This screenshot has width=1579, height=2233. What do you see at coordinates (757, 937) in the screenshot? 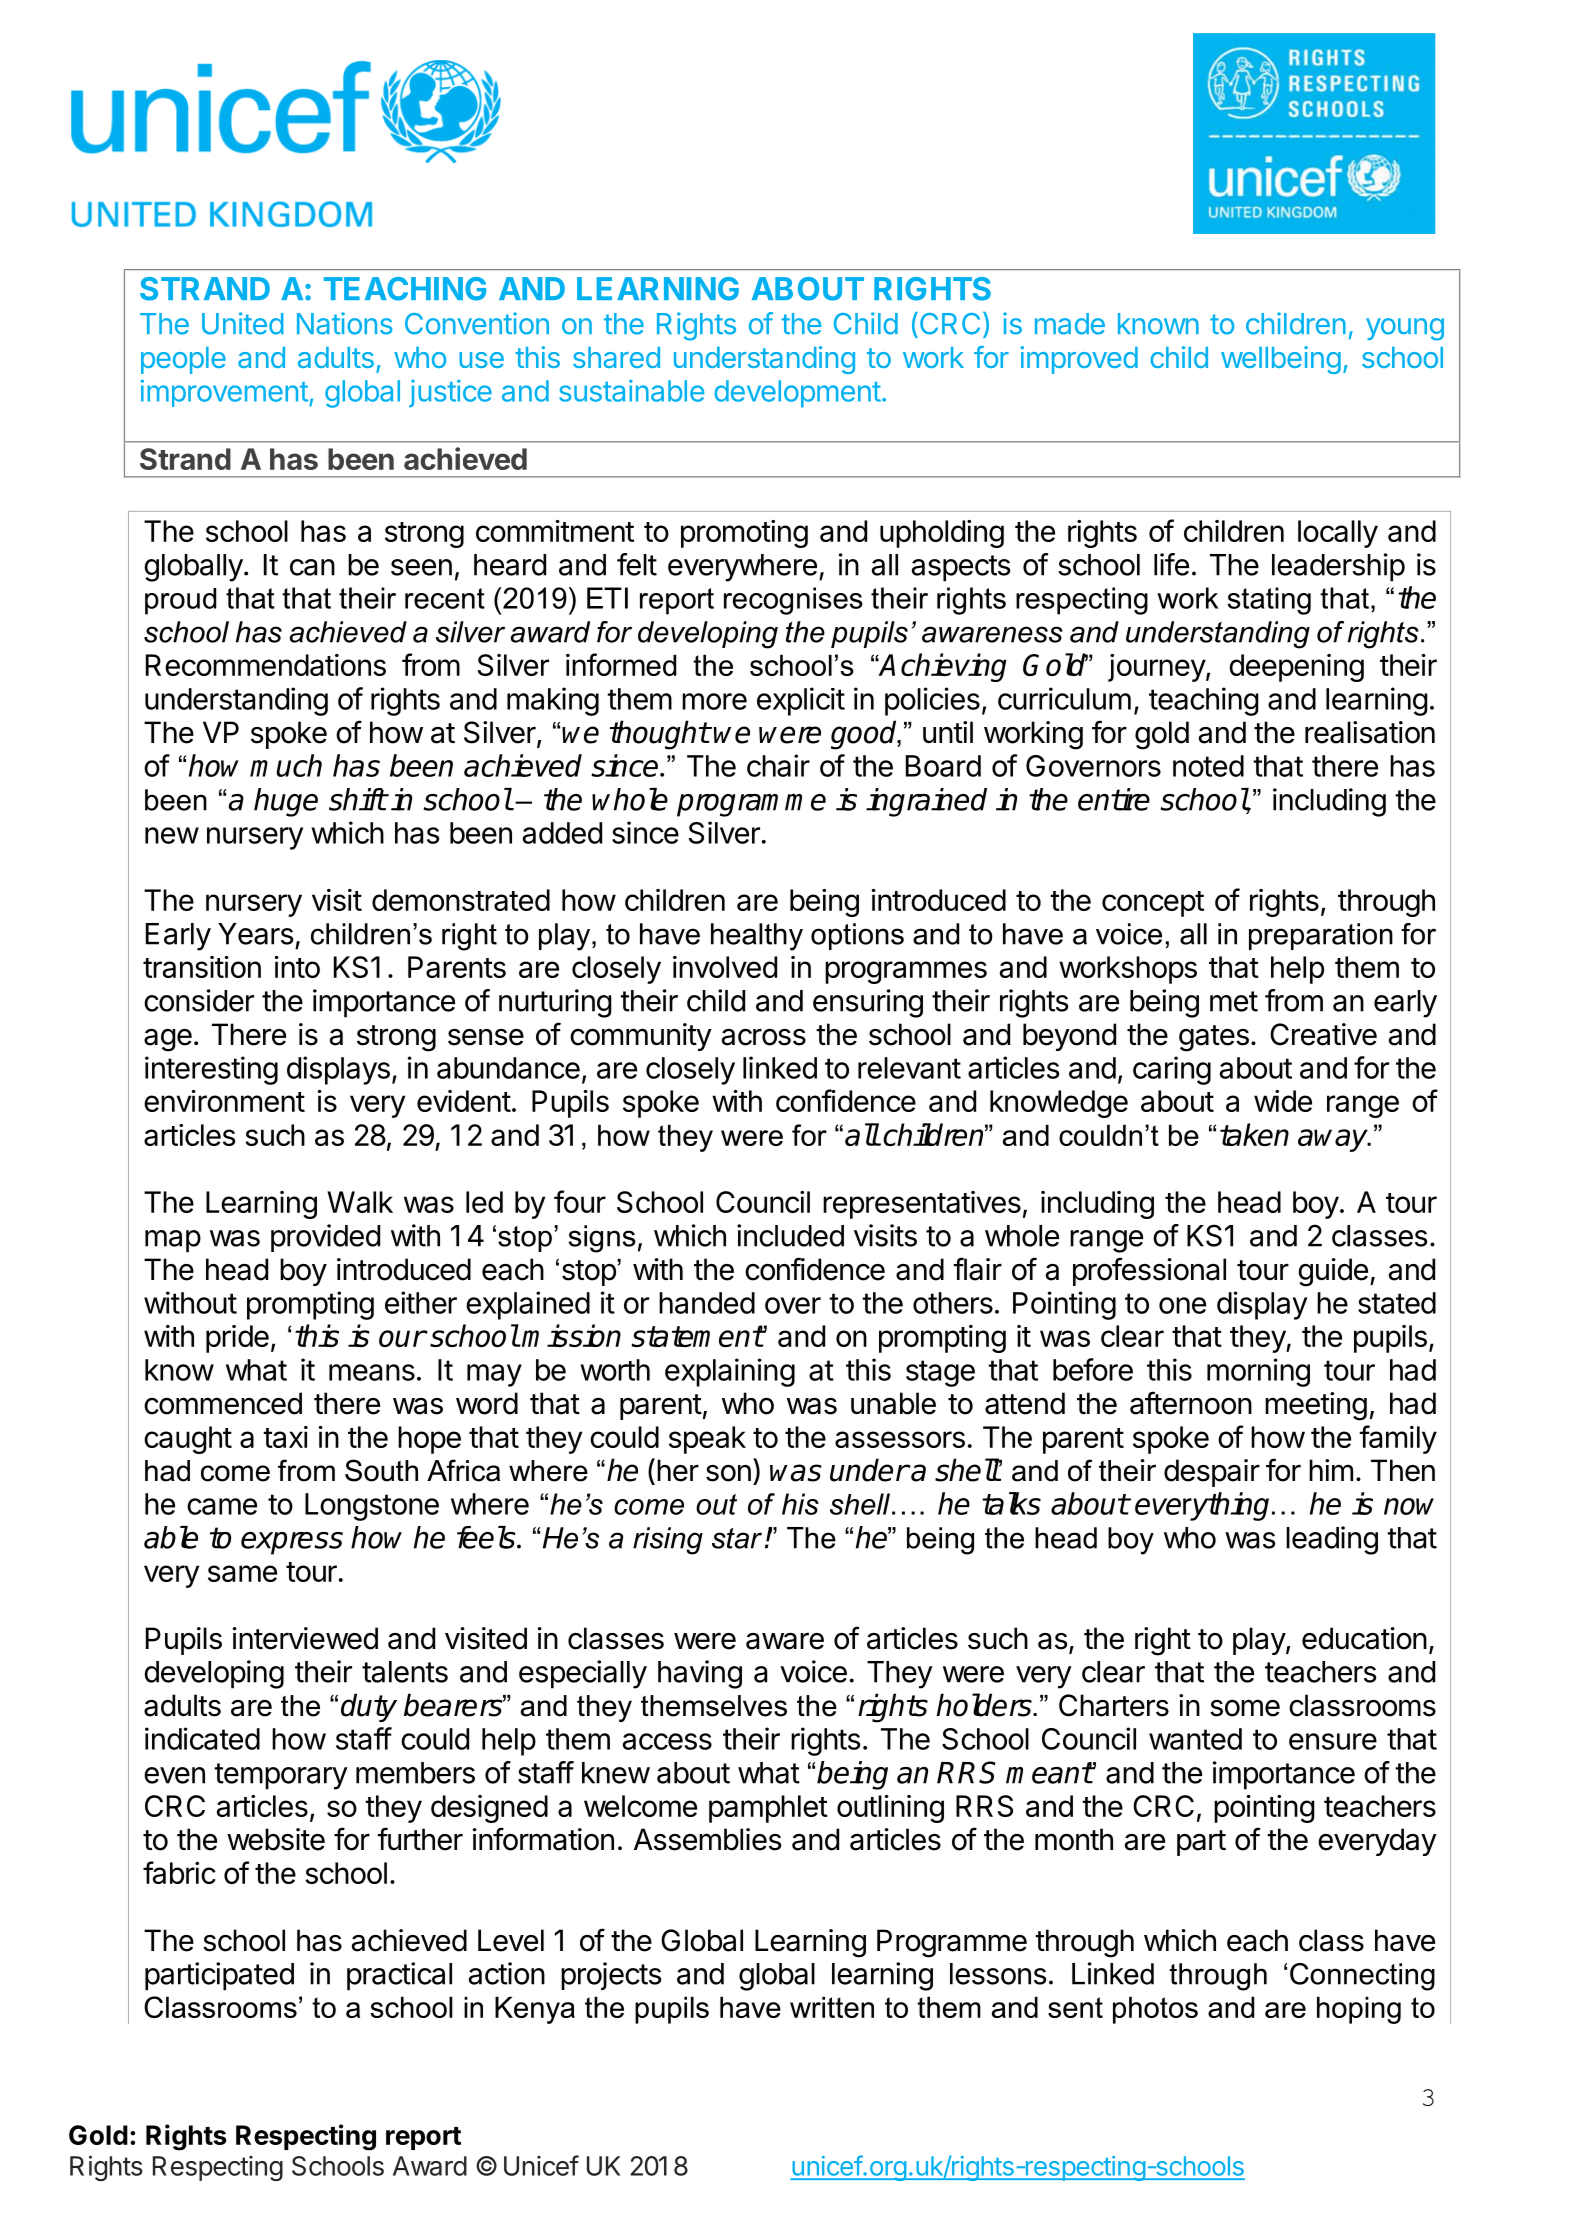
I see `healthy` at bounding box center [757, 937].
